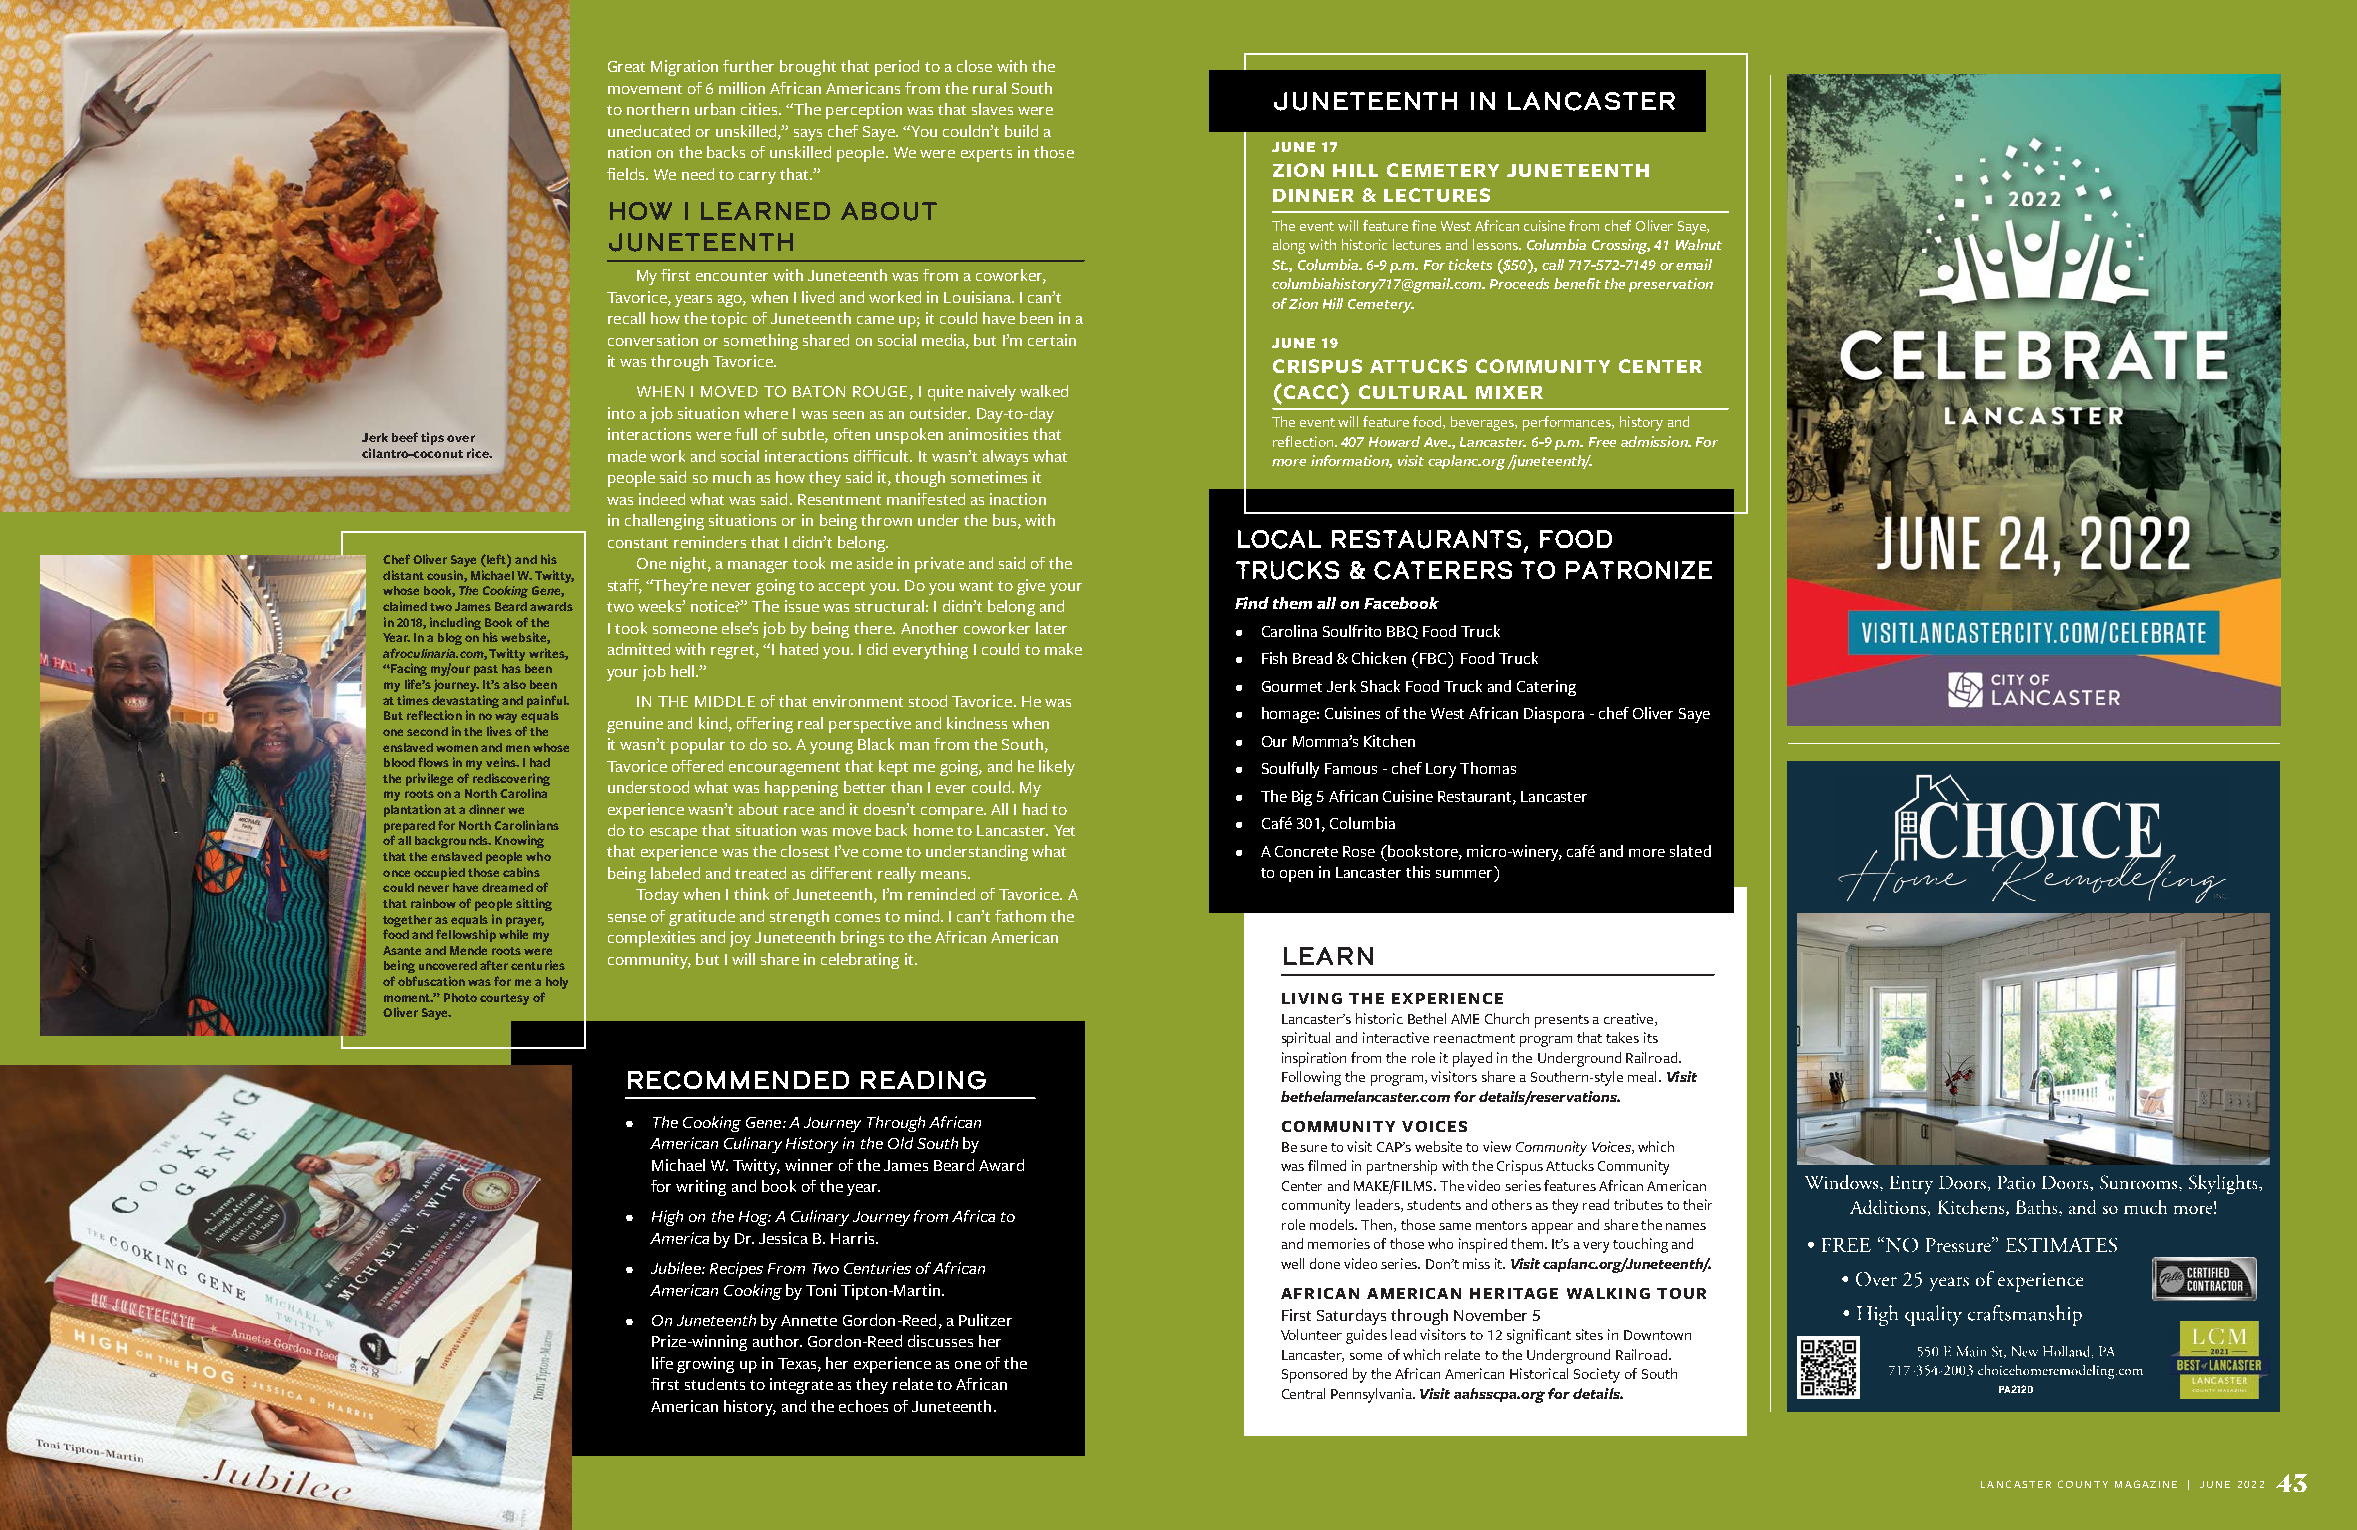 The width and height of the screenshot is (2357, 1530). What do you see at coordinates (705, 1365) in the screenshot?
I see `growing` at bounding box center [705, 1365].
